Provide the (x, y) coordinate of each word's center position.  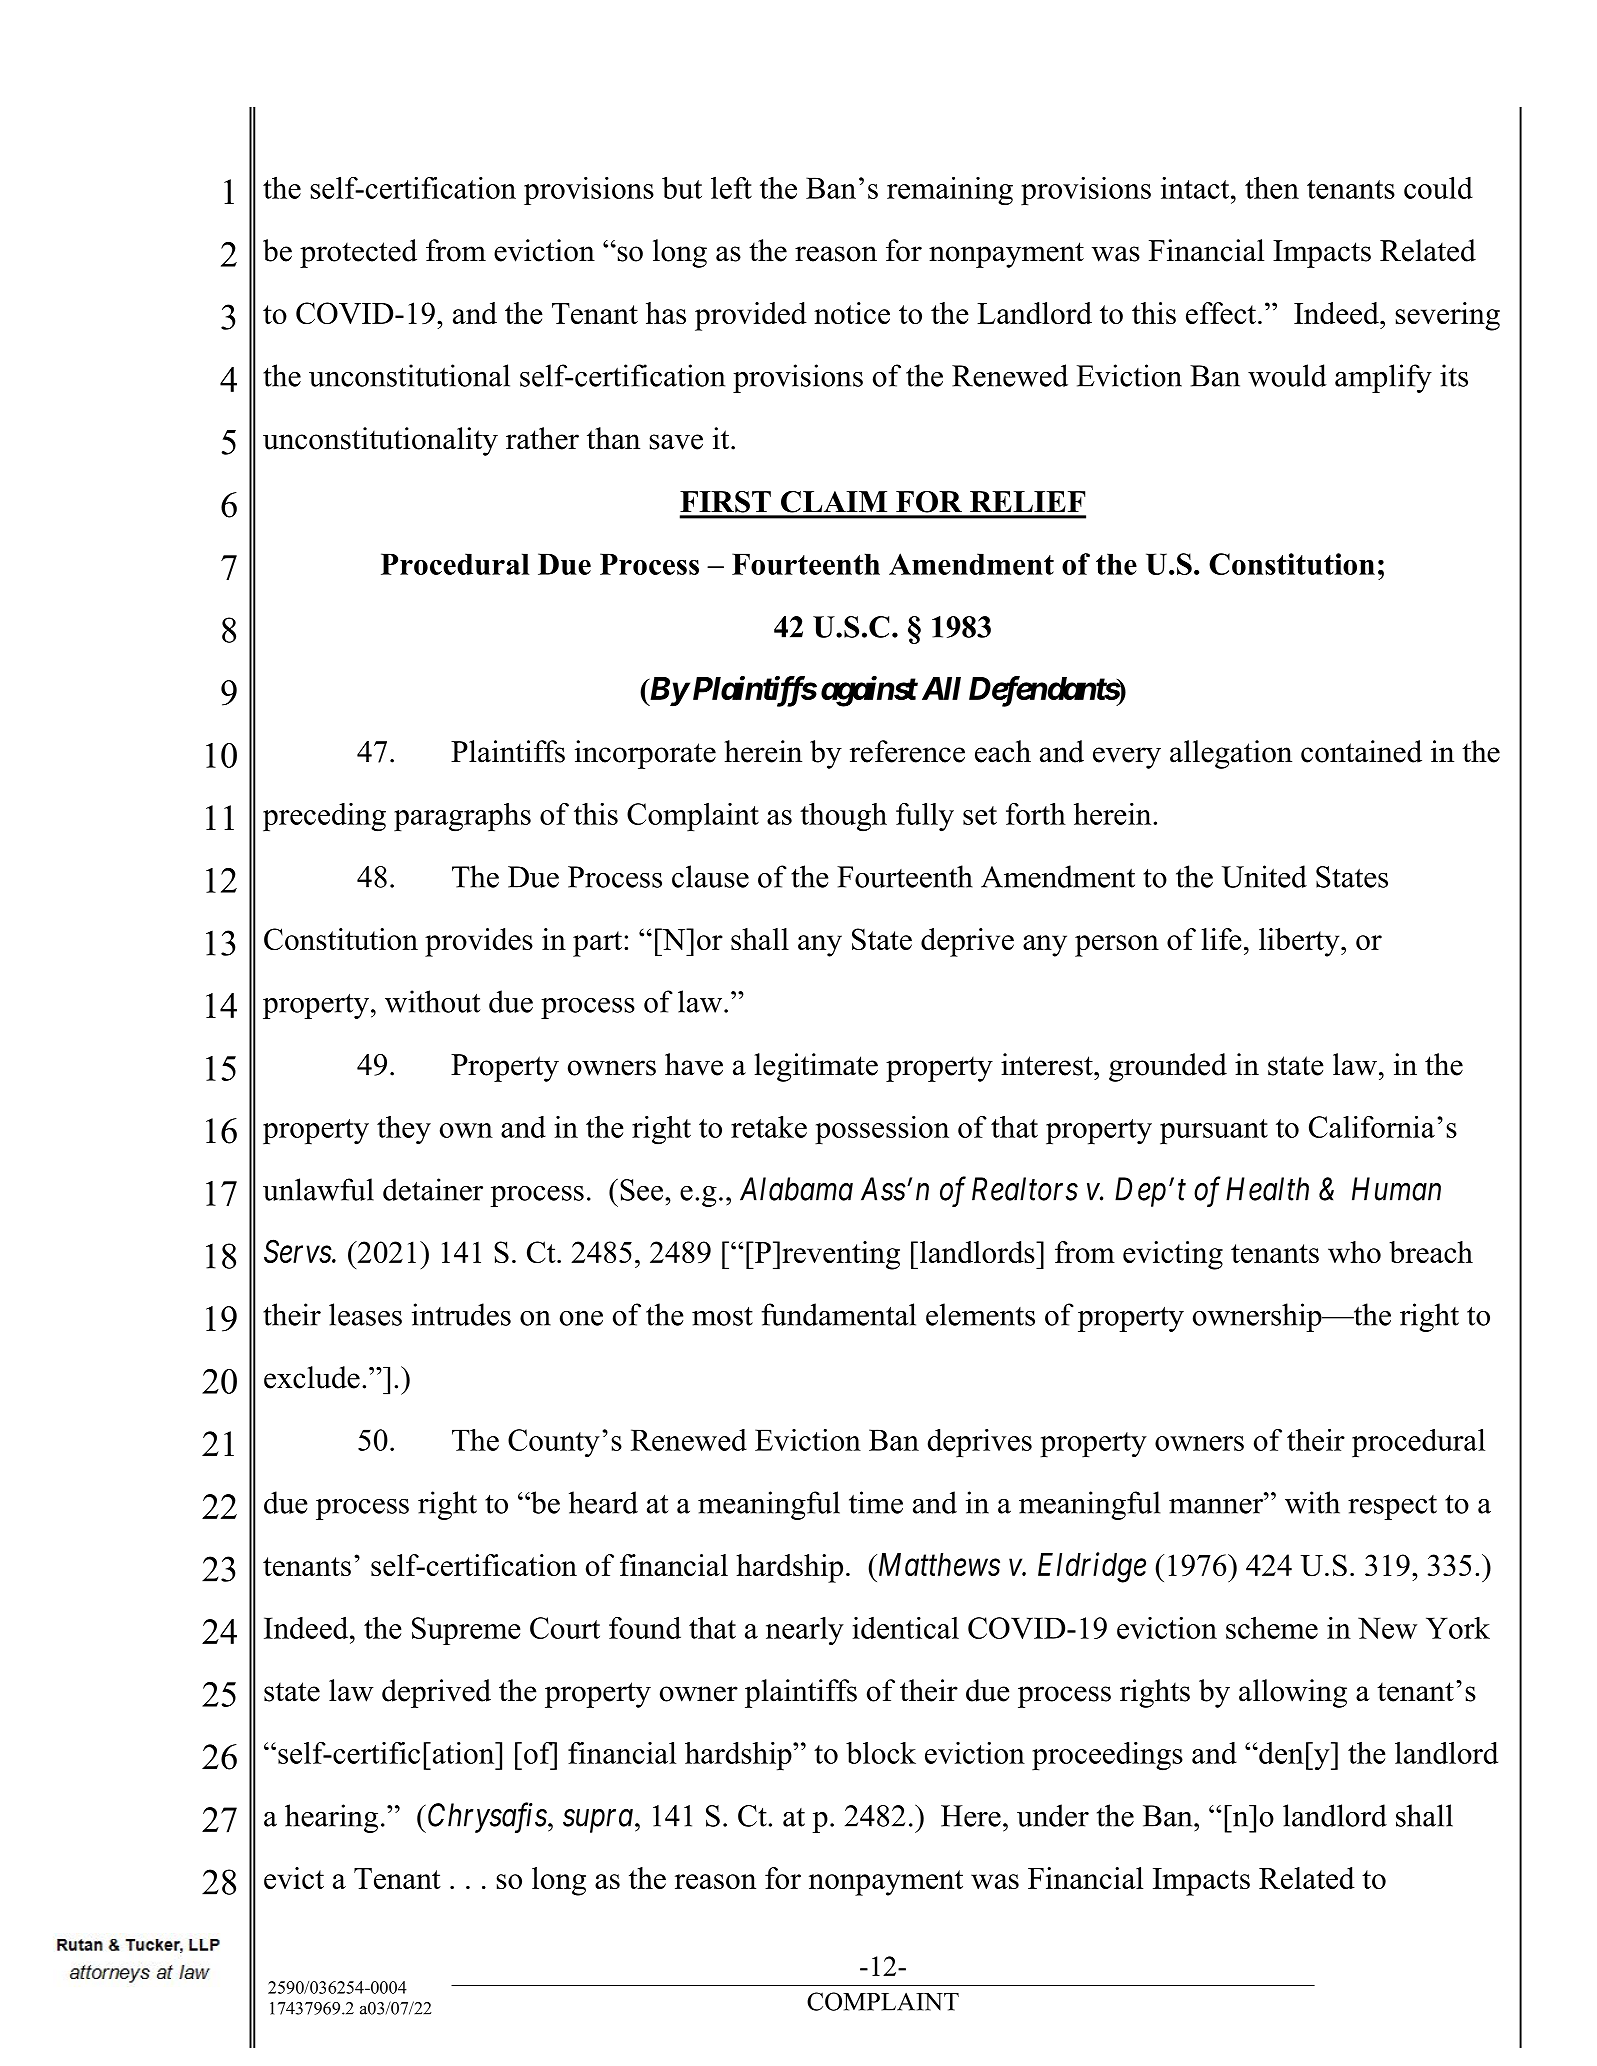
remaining (950, 191)
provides (479, 942)
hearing (331, 1818)
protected (358, 253)
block (881, 1753)
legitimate (816, 1067)
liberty (1300, 942)
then (1272, 187)
